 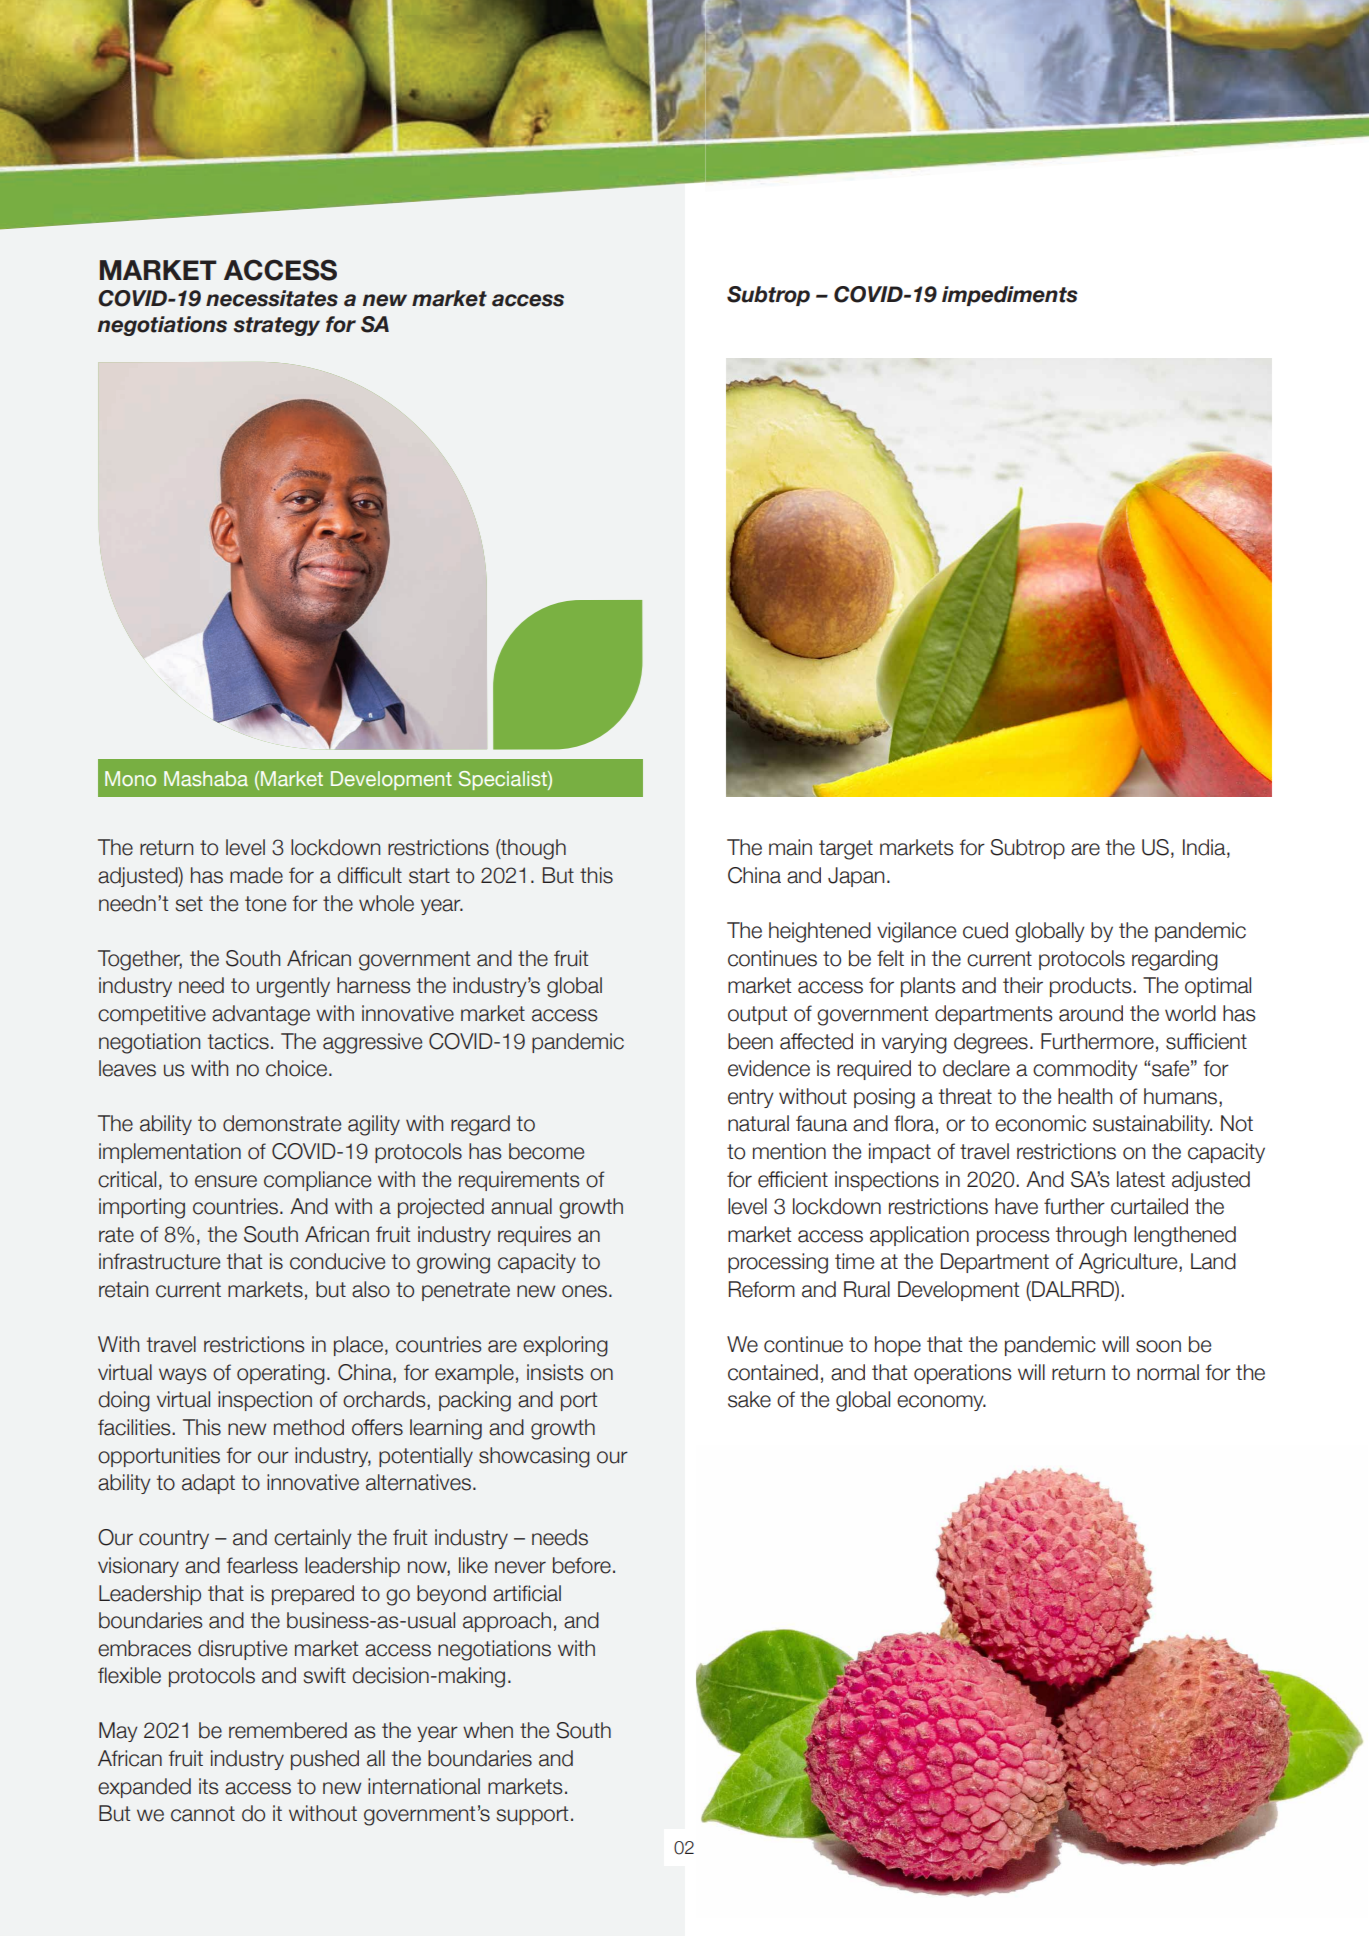 I want to click on its, so click(x=208, y=1786).
